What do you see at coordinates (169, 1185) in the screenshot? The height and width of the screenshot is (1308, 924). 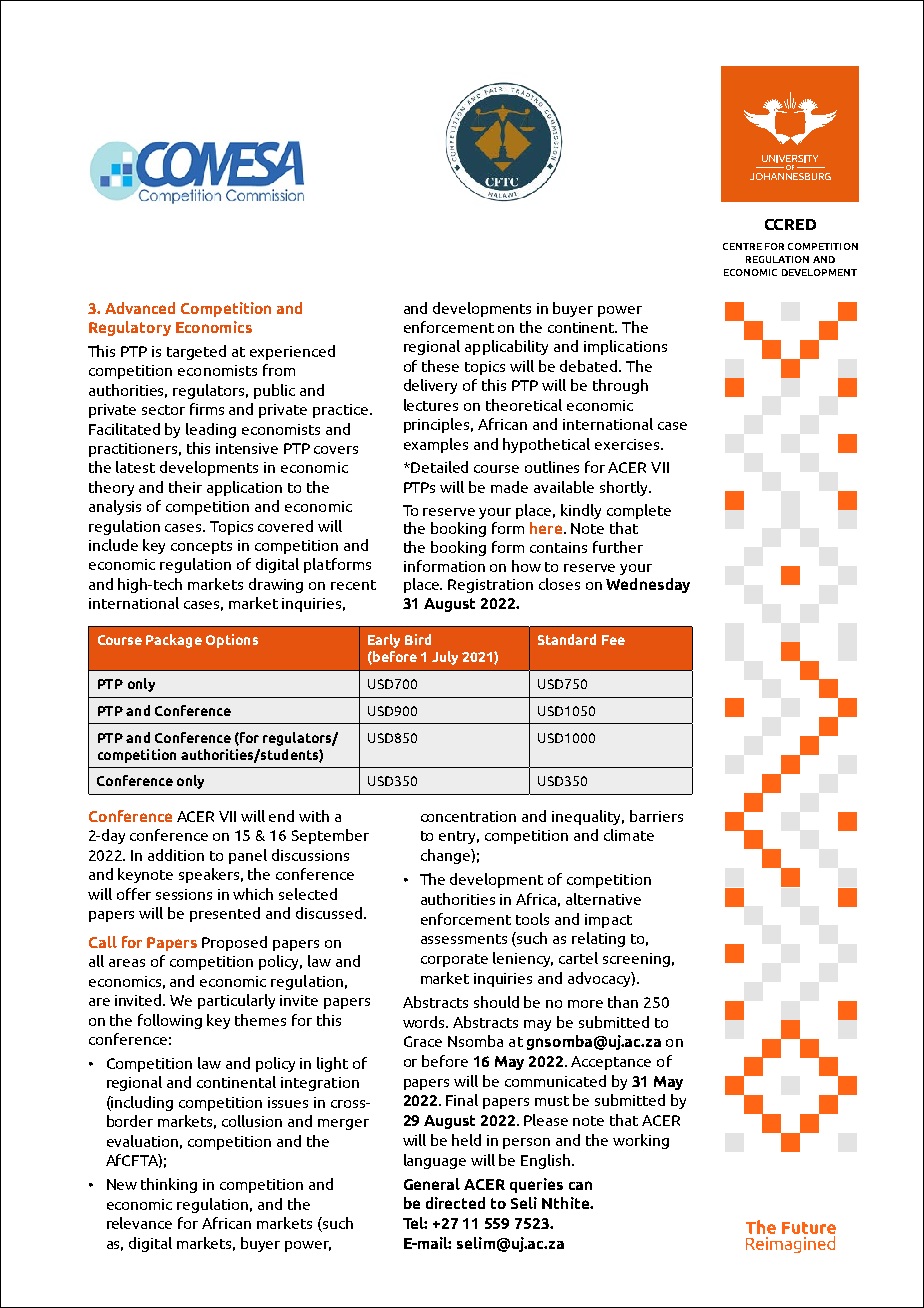 I see `thinking` at bounding box center [169, 1185].
